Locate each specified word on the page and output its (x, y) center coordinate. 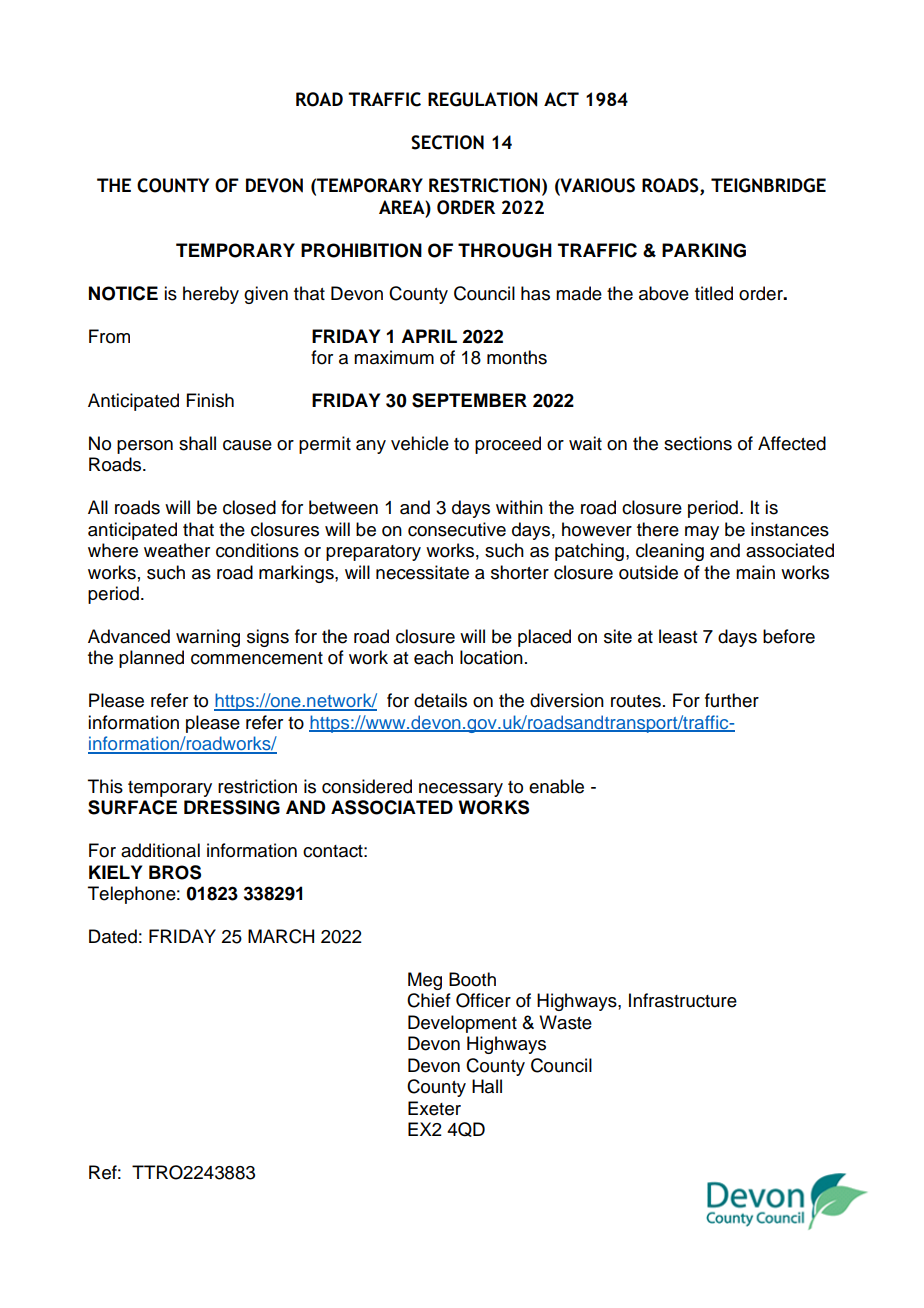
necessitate (422, 572)
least (678, 636)
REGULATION (482, 99)
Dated (113, 936)
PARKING (704, 250)
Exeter (434, 1108)
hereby (211, 295)
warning (208, 638)
